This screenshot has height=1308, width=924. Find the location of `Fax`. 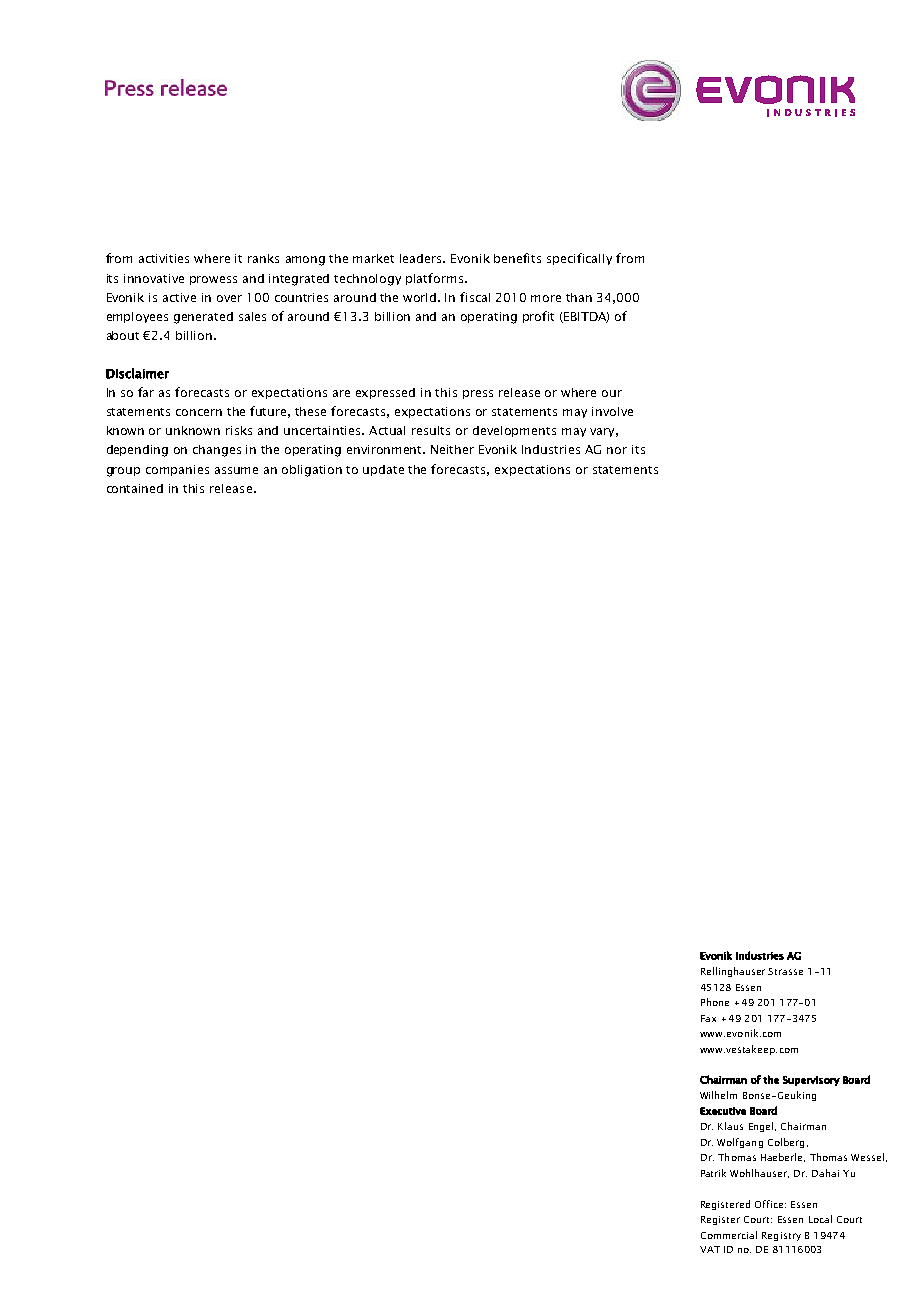

Fax is located at coordinates (708, 1018).
